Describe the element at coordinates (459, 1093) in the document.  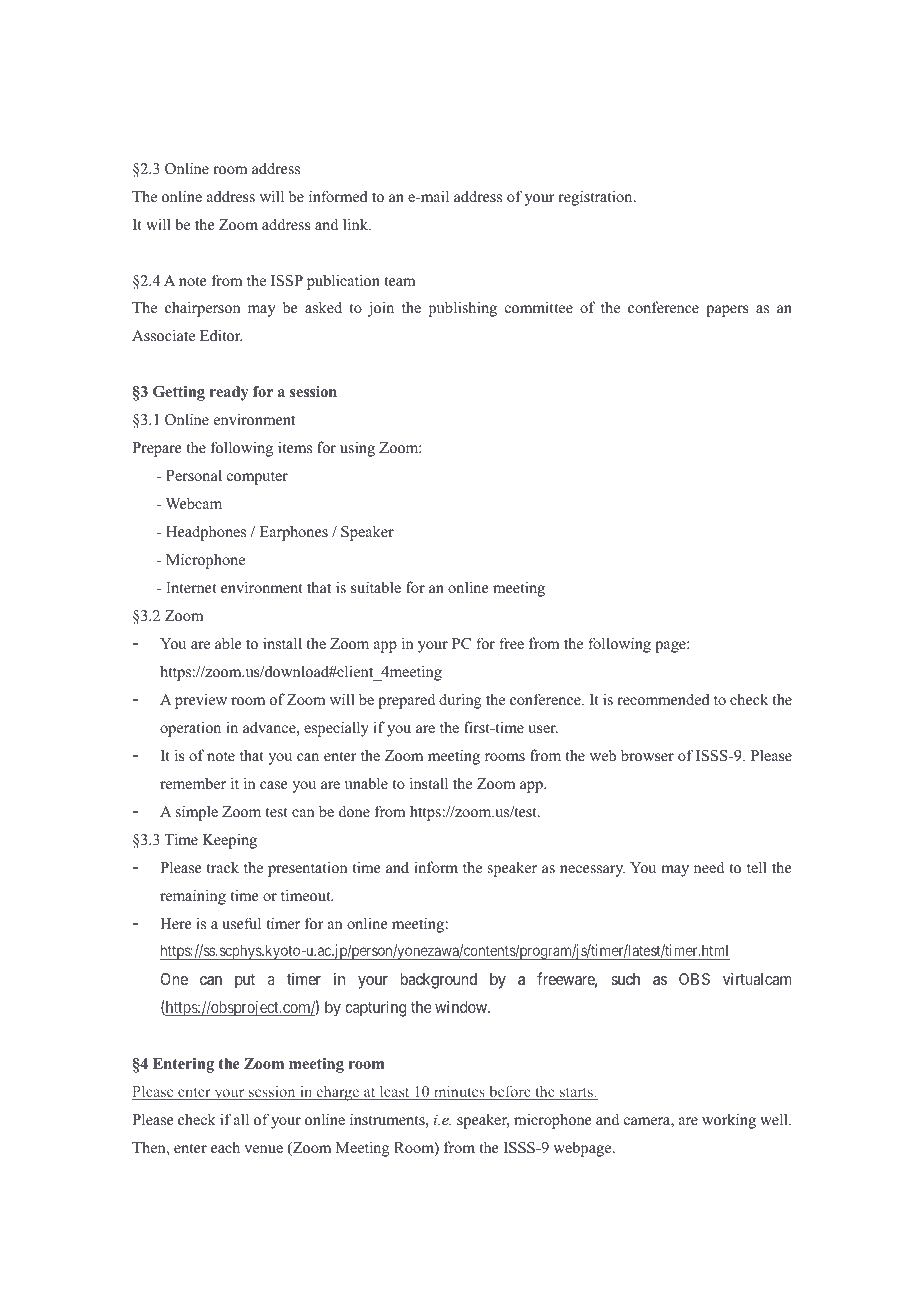
I see `minutes` at that location.
